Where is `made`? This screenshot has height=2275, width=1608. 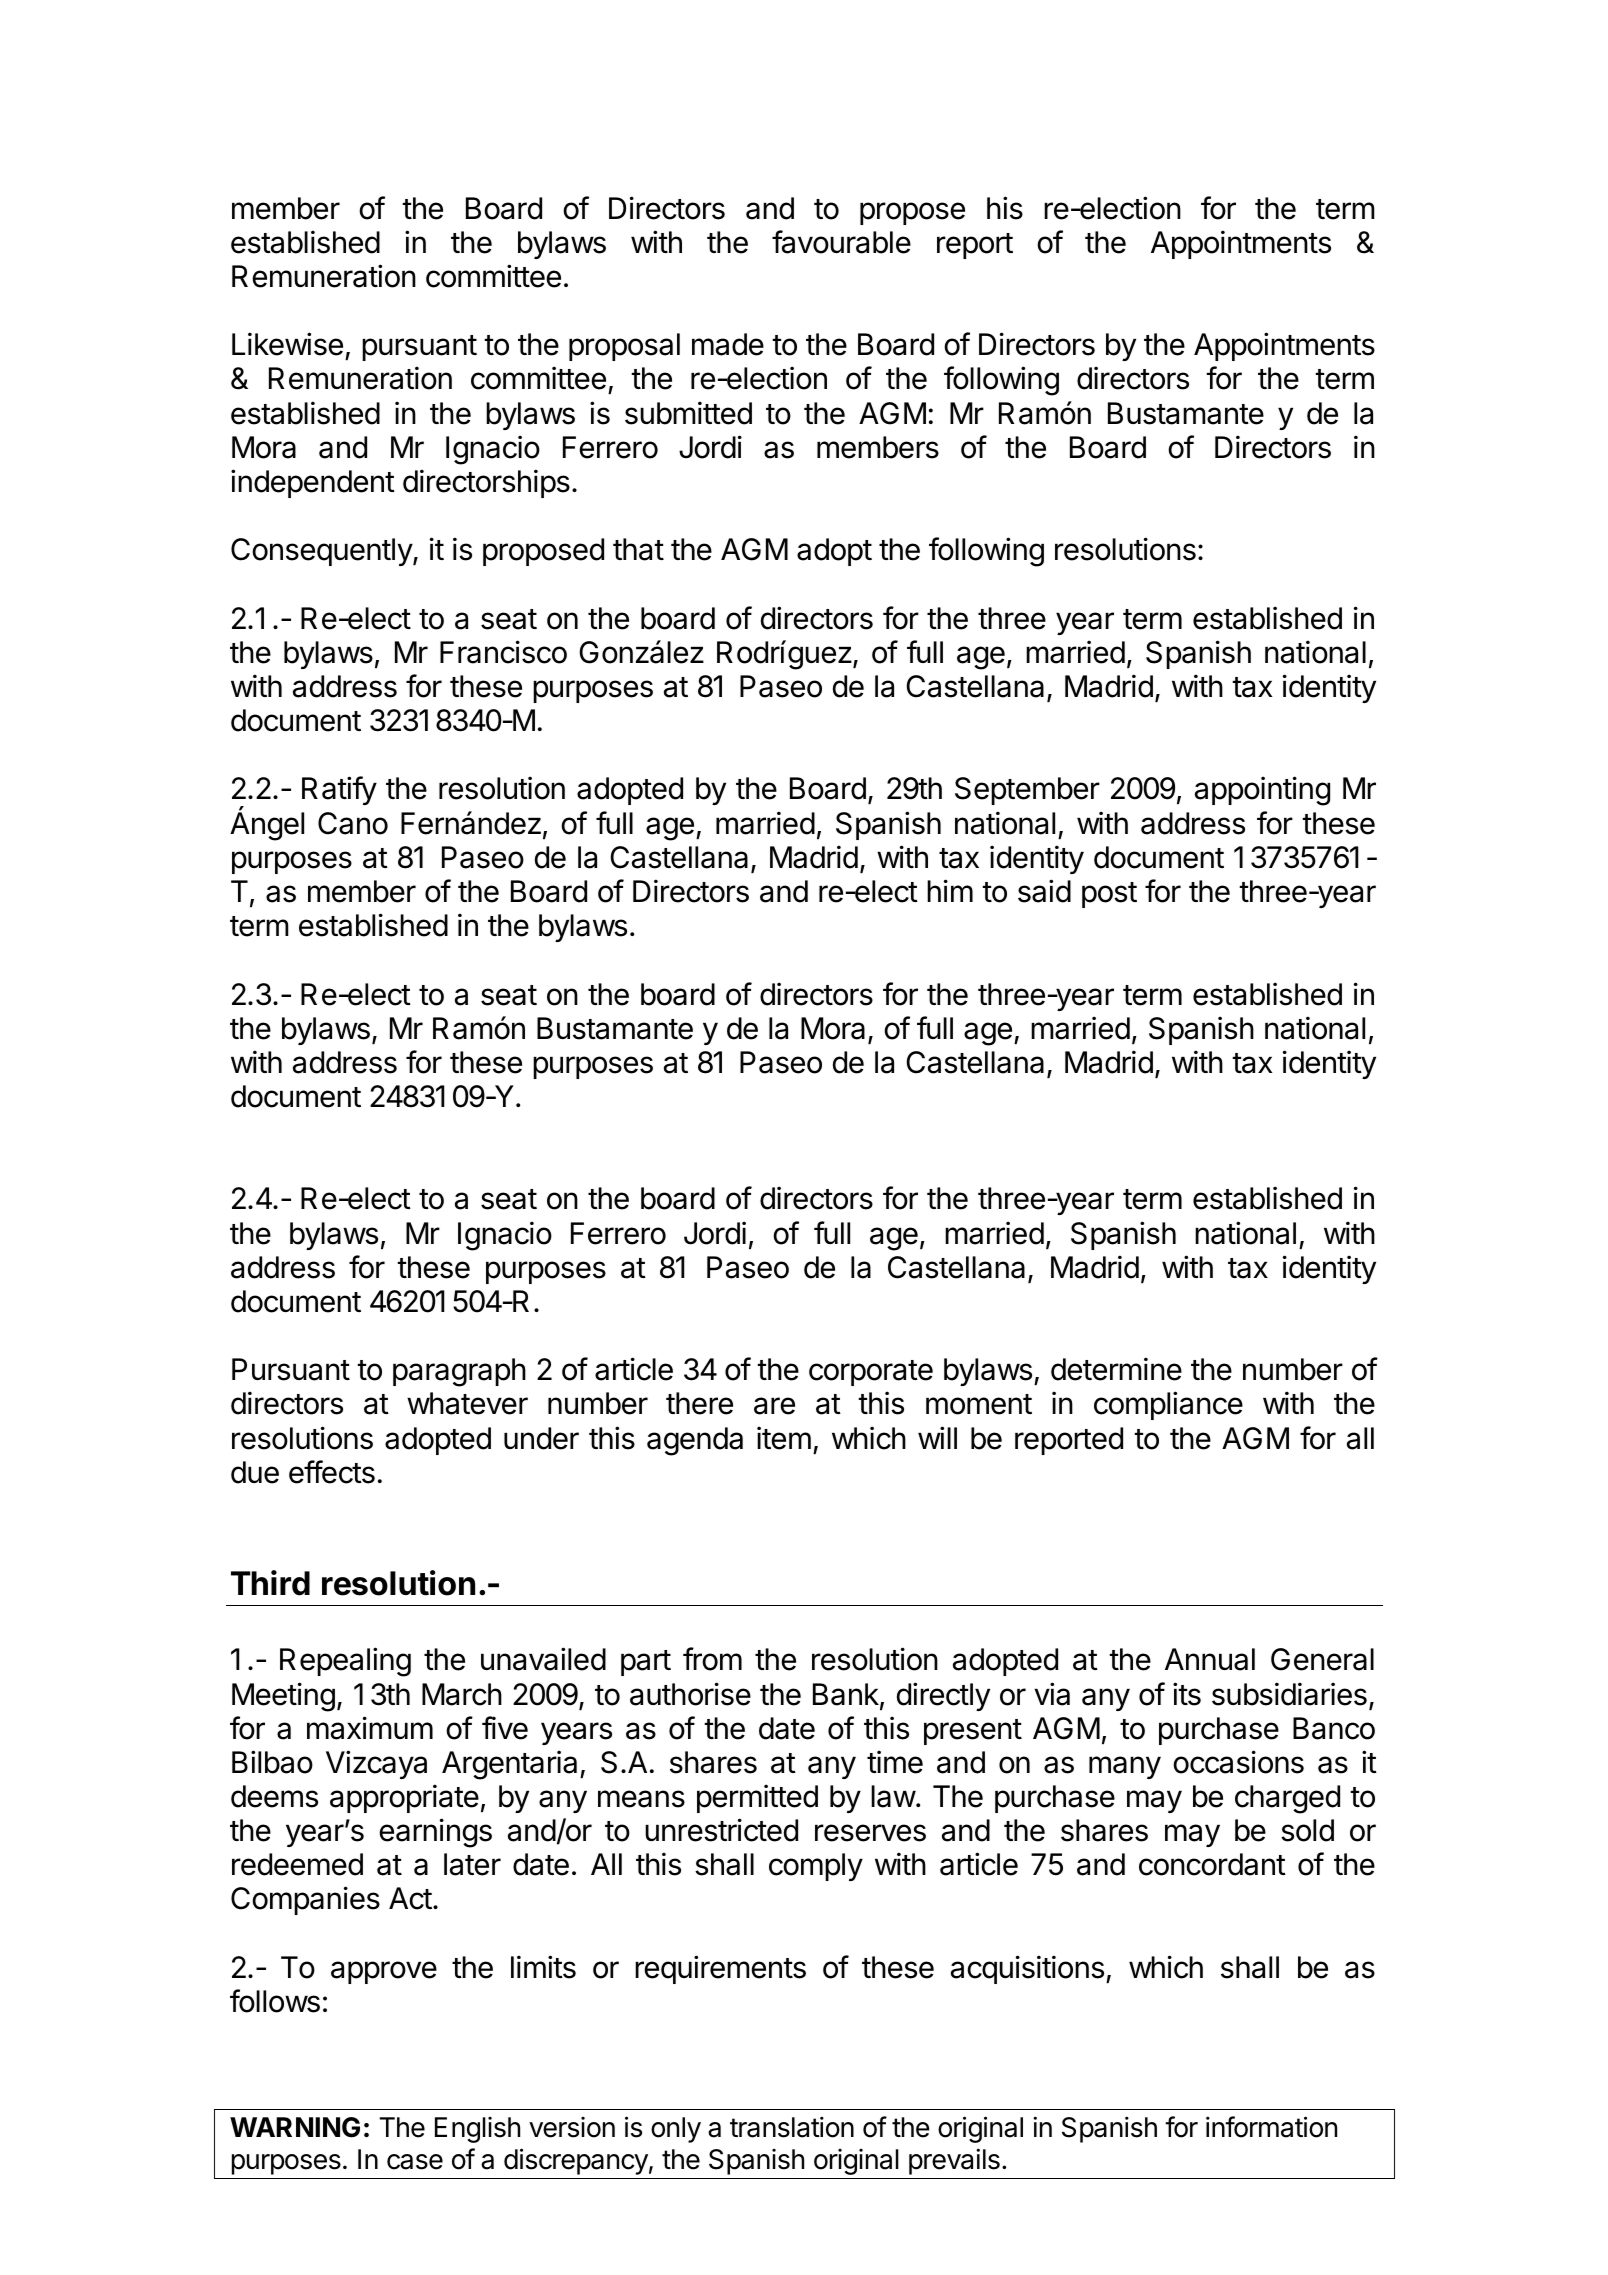 made is located at coordinates (728, 344).
